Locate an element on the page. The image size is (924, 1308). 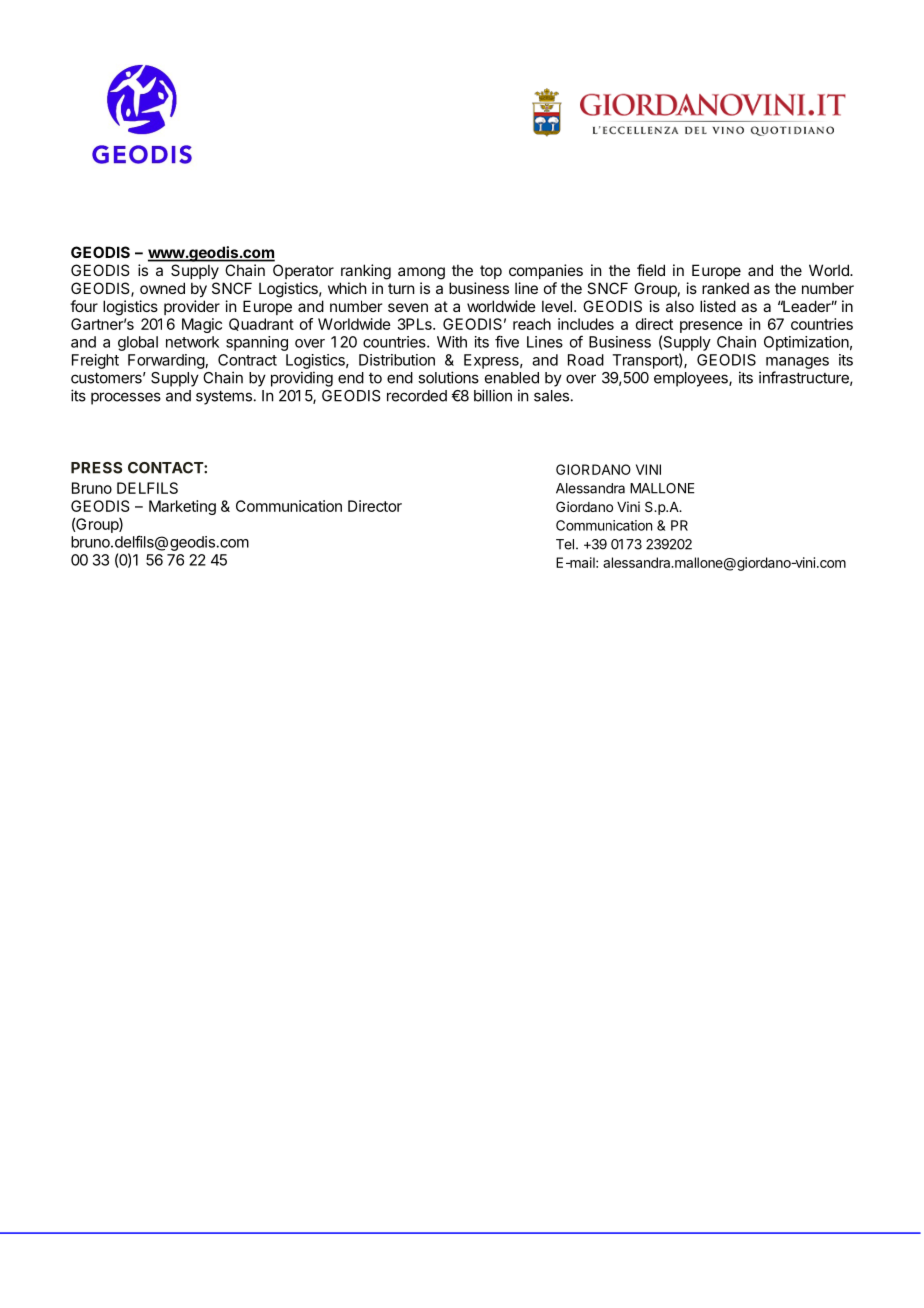
employees is located at coordinates (692, 379).
